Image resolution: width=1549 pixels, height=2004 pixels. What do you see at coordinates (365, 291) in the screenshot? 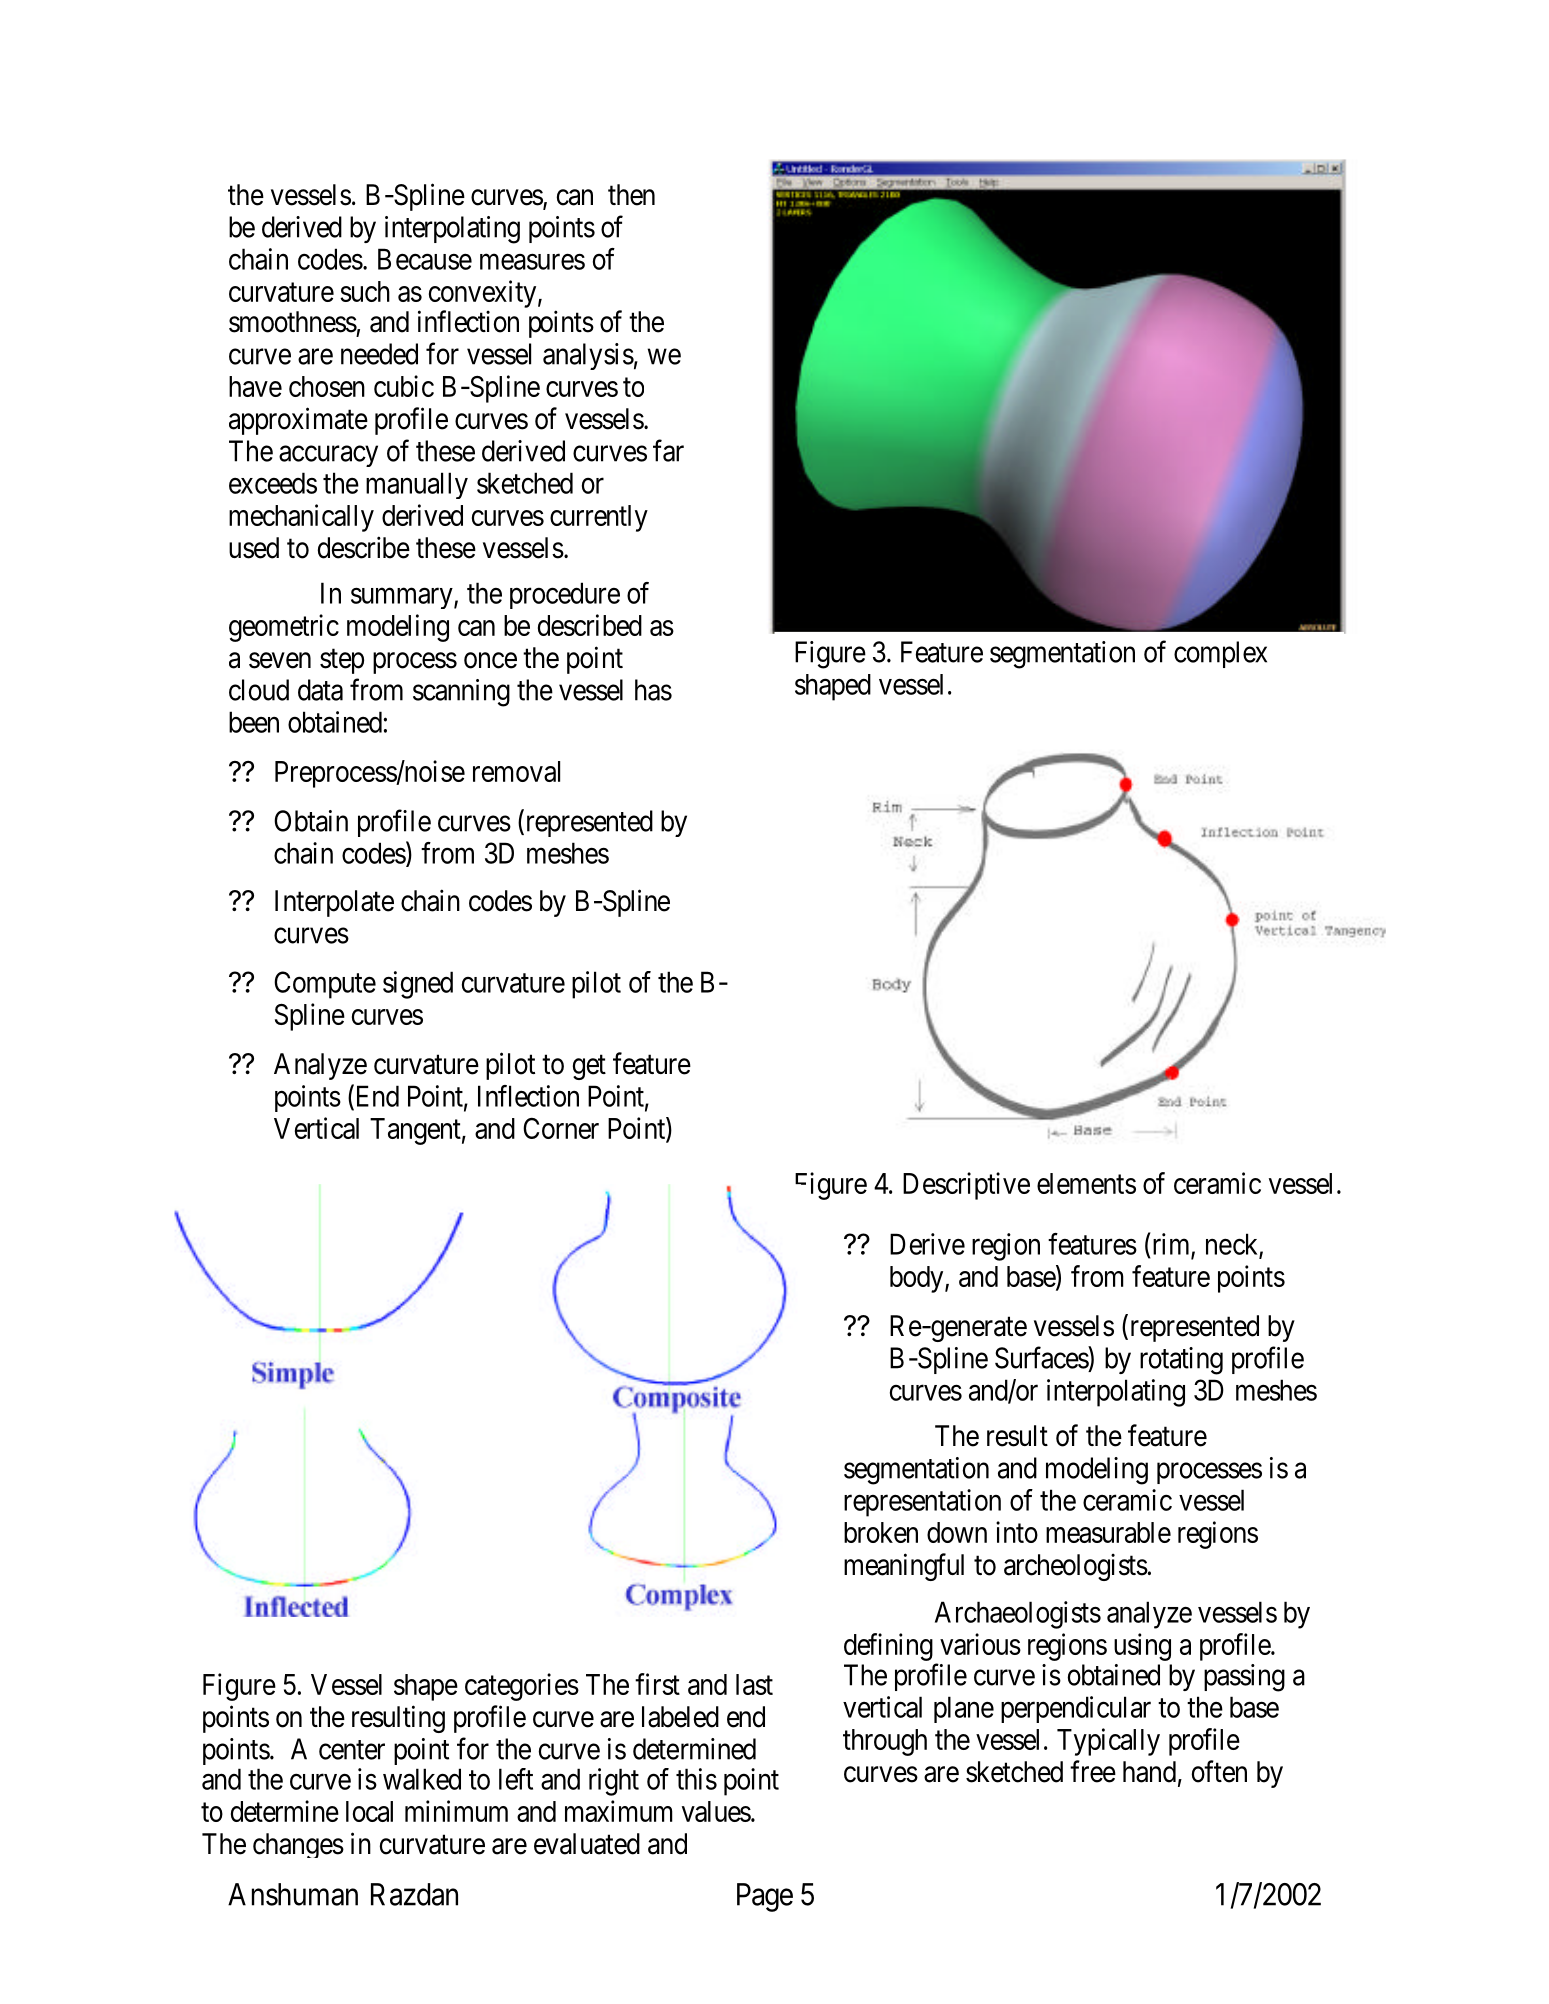
I see `such` at bounding box center [365, 291].
